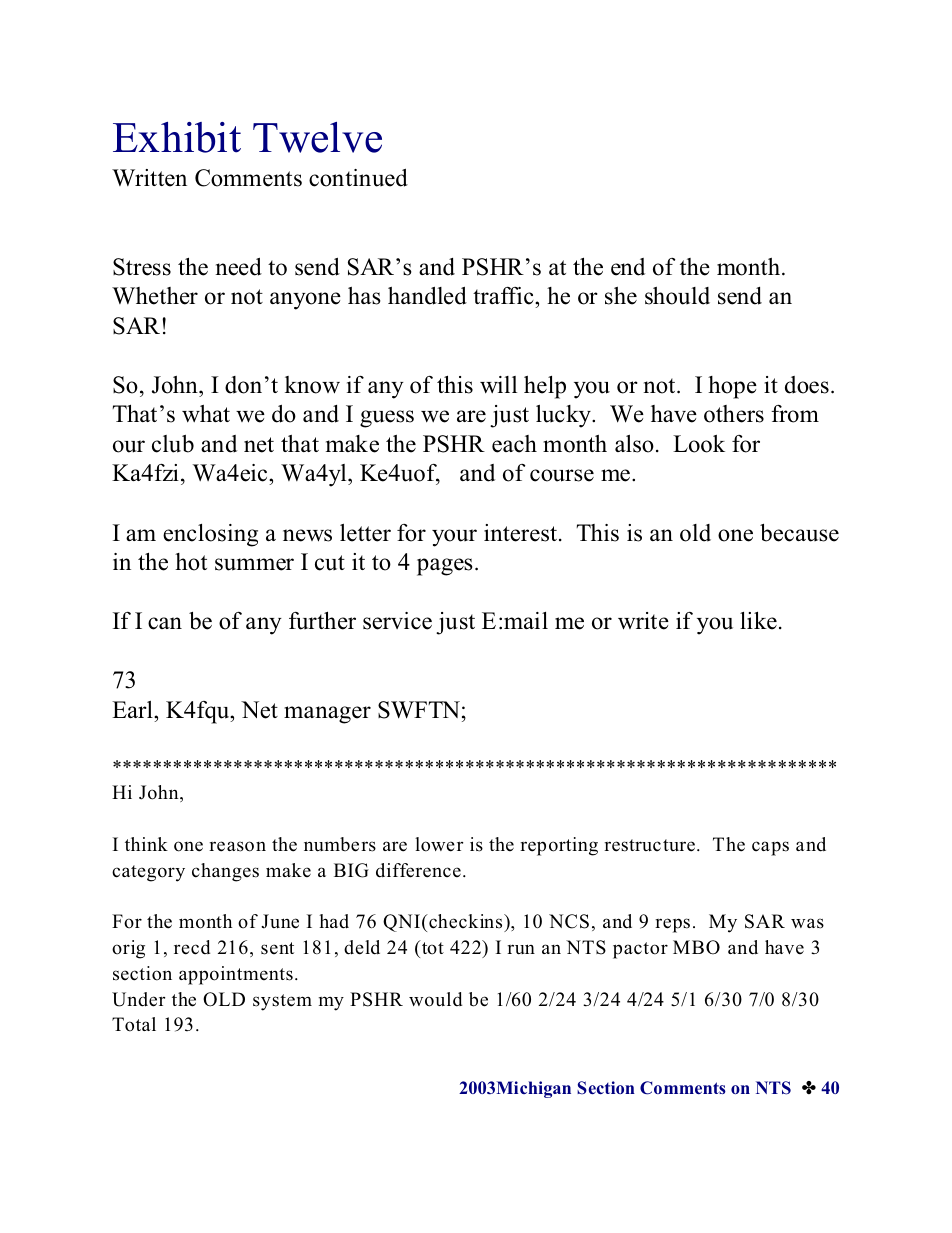 The width and height of the screenshot is (952, 1233). What do you see at coordinates (758, 621) in the screenshot?
I see `like` at bounding box center [758, 621].
